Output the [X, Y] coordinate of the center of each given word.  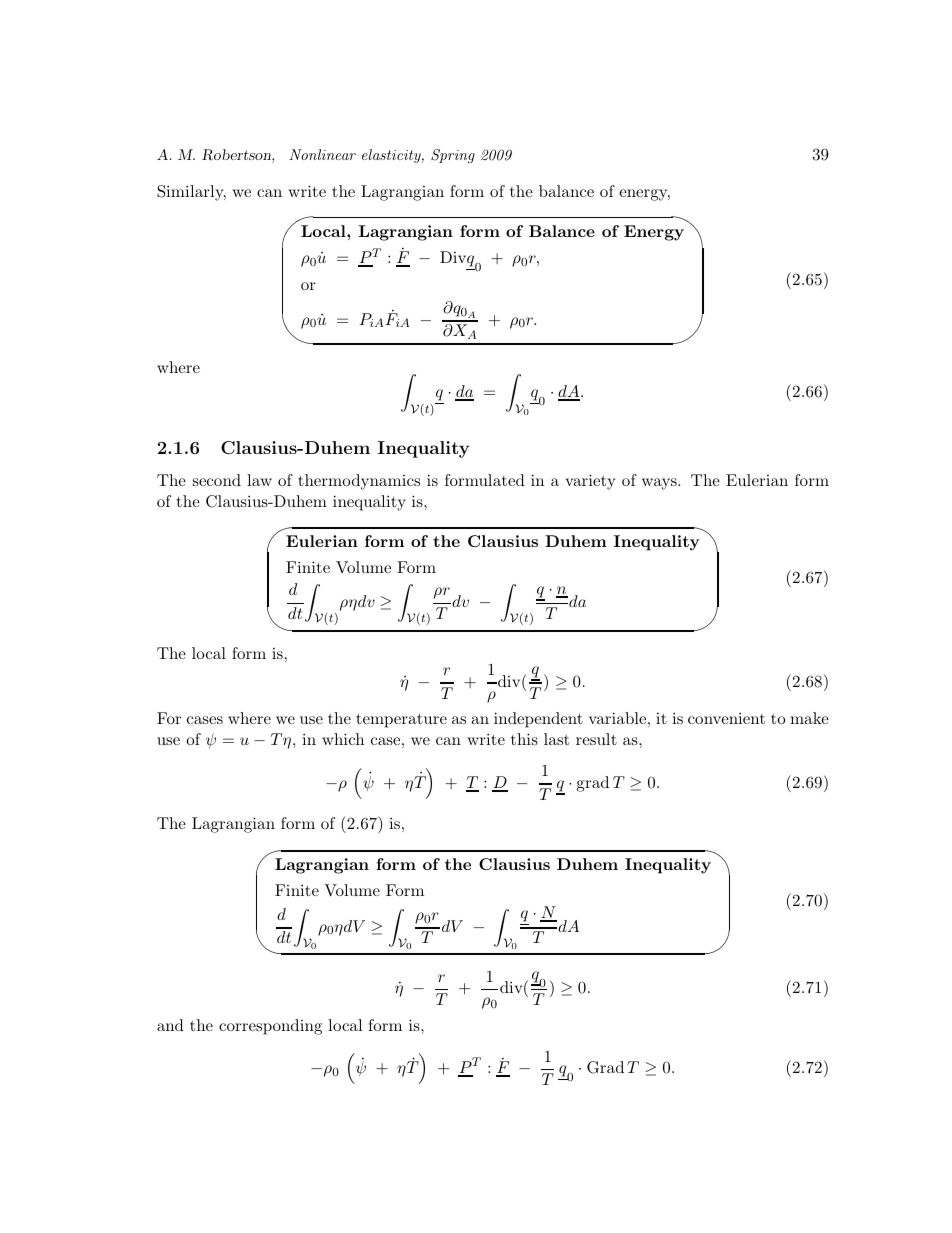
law [259, 480]
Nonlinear [322, 154]
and [170, 1025]
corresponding [270, 1027]
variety [590, 482]
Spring [453, 156]
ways [660, 484]
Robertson [237, 156]
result [596, 739]
